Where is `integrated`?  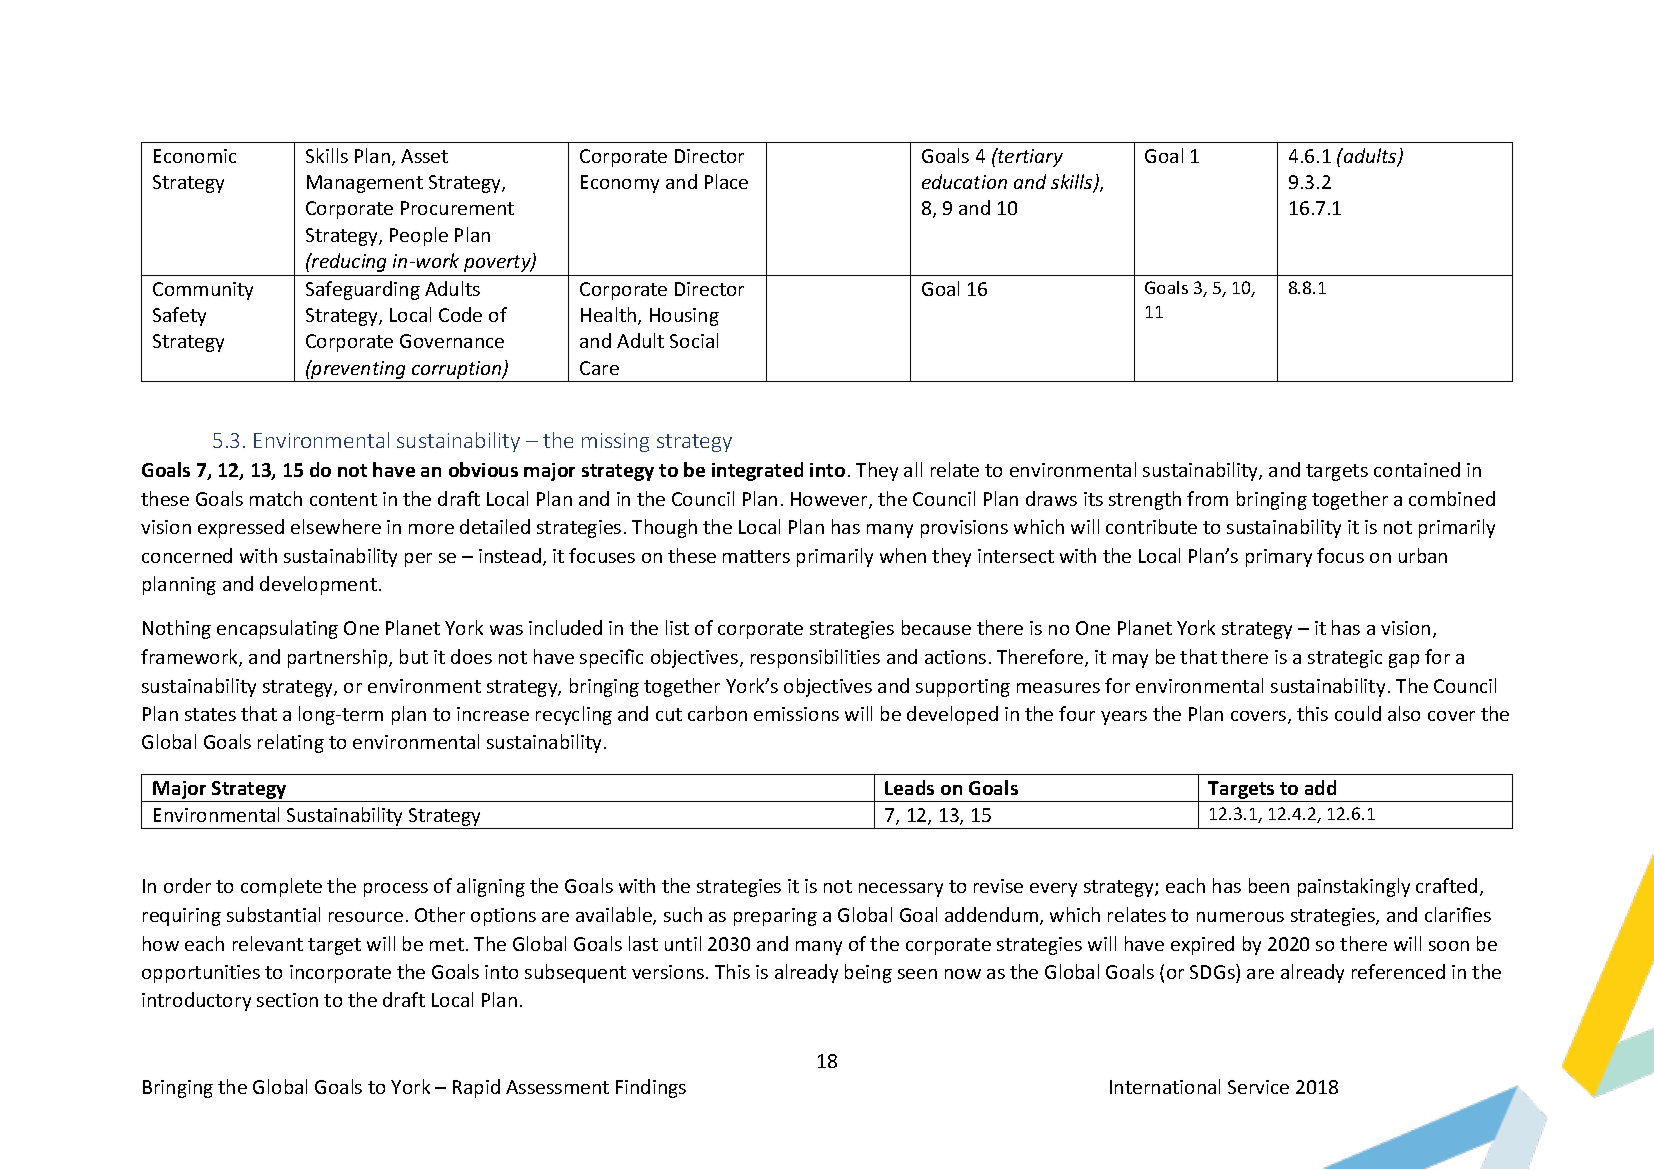 integrated is located at coordinates (757, 471).
